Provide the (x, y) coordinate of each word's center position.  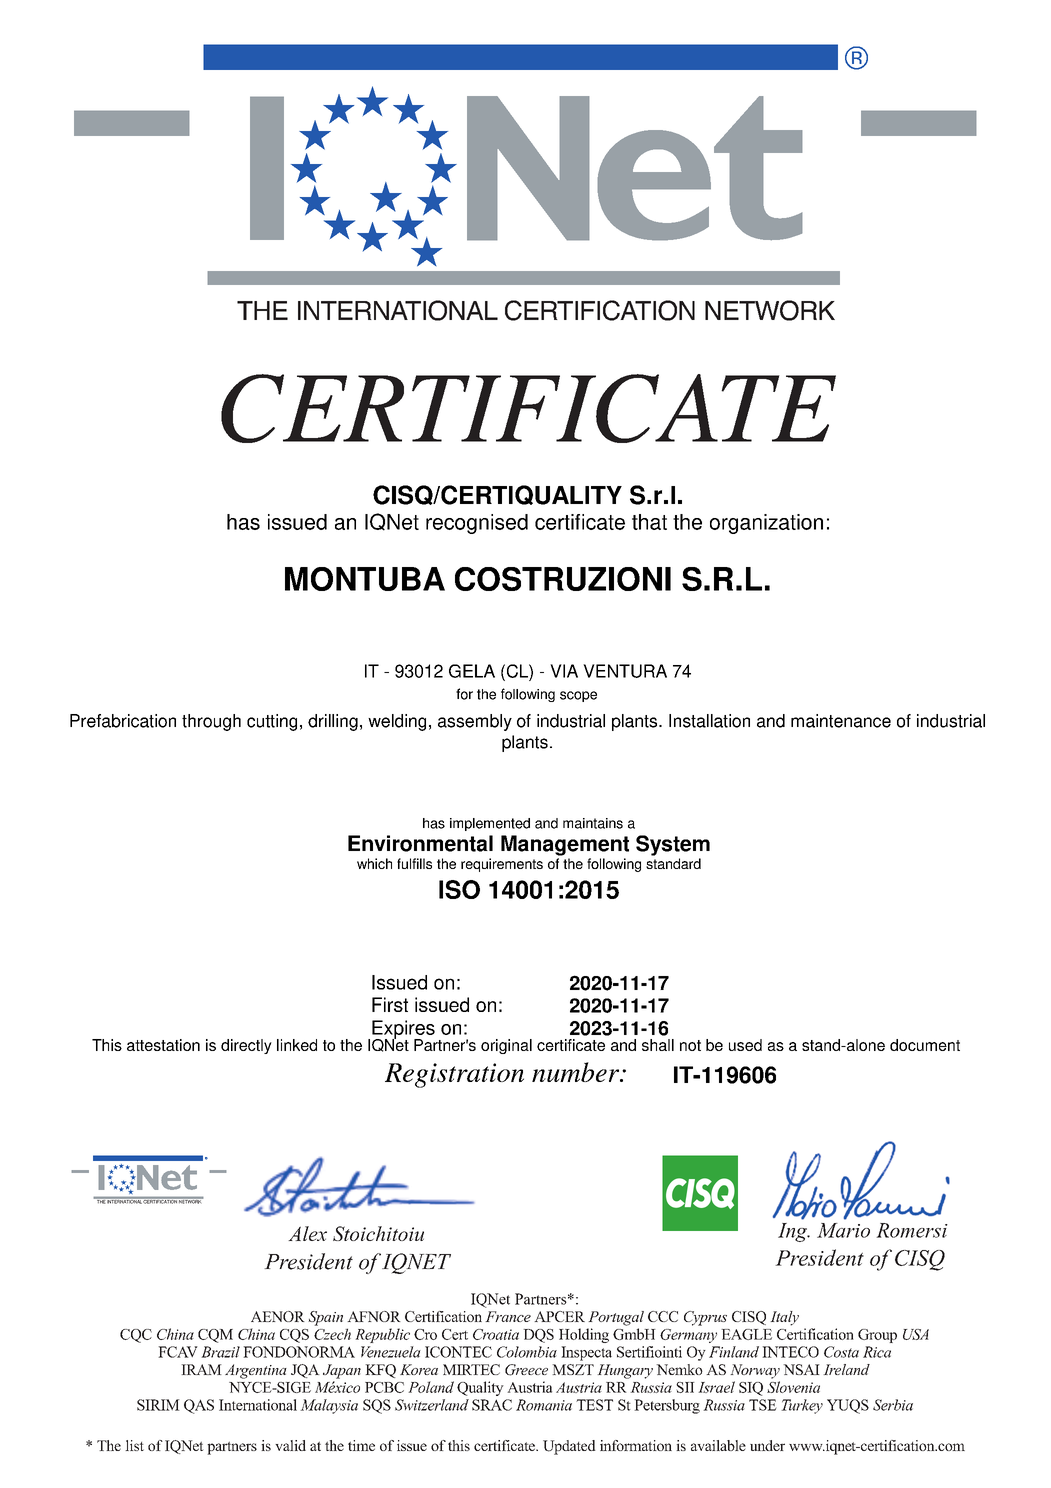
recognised (477, 524)
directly (246, 1046)
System (673, 845)
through (211, 722)
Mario (843, 1230)
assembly (475, 722)
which (374, 863)
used (745, 1045)
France (508, 1316)
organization (766, 524)
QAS (199, 1406)
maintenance (841, 721)
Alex (307, 1233)
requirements (502, 865)
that (649, 522)
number (577, 1072)
